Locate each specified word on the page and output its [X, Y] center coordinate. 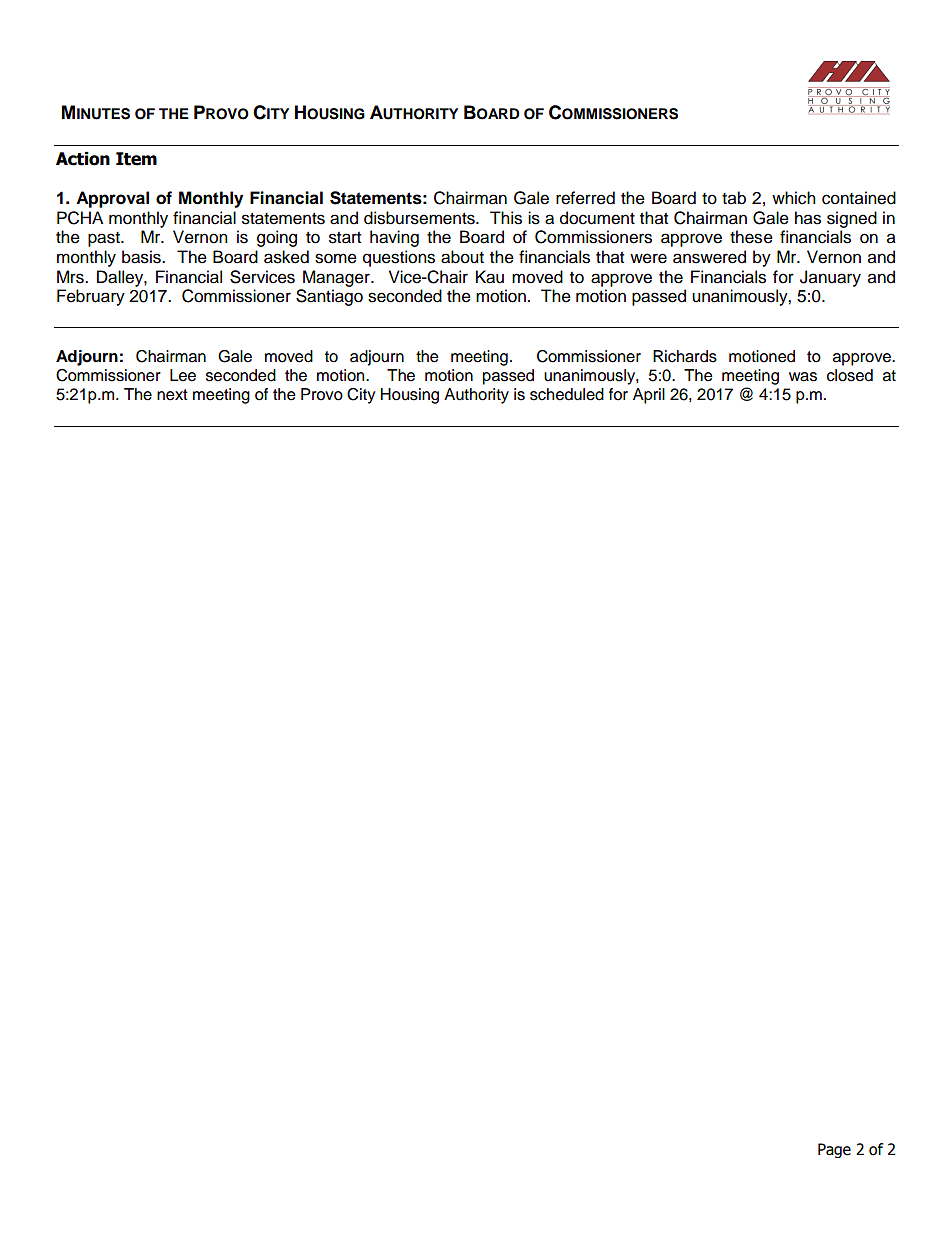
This [506, 218]
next [172, 395]
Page [834, 1150]
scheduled [567, 394]
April [649, 396]
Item [136, 159]
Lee [183, 375]
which [794, 198]
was [803, 377]
